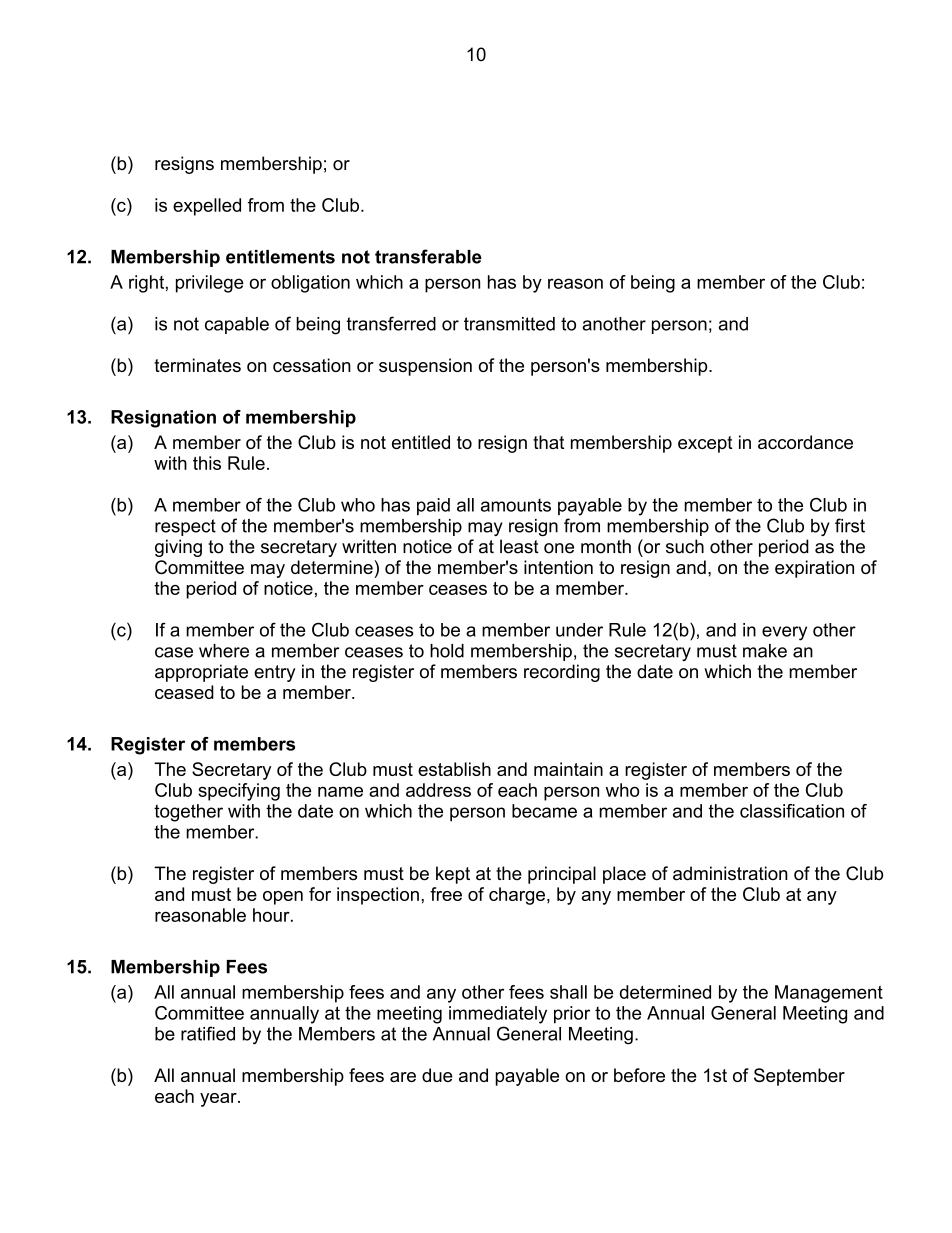 This screenshot has height=1233, width=952. What do you see at coordinates (509, 324) in the screenshot?
I see `transmitted` at bounding box center [509, 324].
